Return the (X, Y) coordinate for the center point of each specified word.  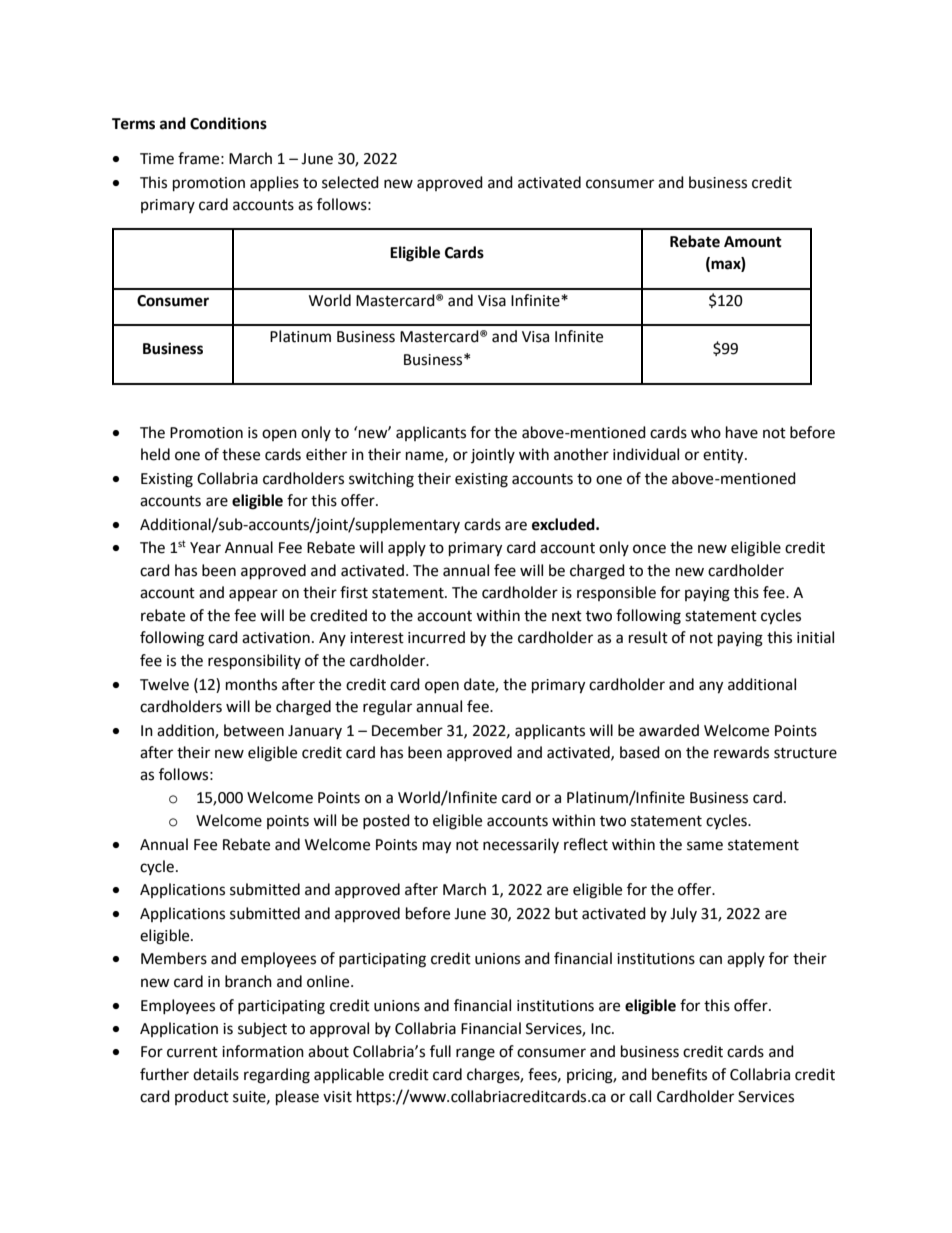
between (254, 730)
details (216, 1074)
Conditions (228, 123)
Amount (753, 242)
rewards (741, 752)
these (241, 454)
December (407, 730)
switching (381, 480)
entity (724, 456)
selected (350, 182)
